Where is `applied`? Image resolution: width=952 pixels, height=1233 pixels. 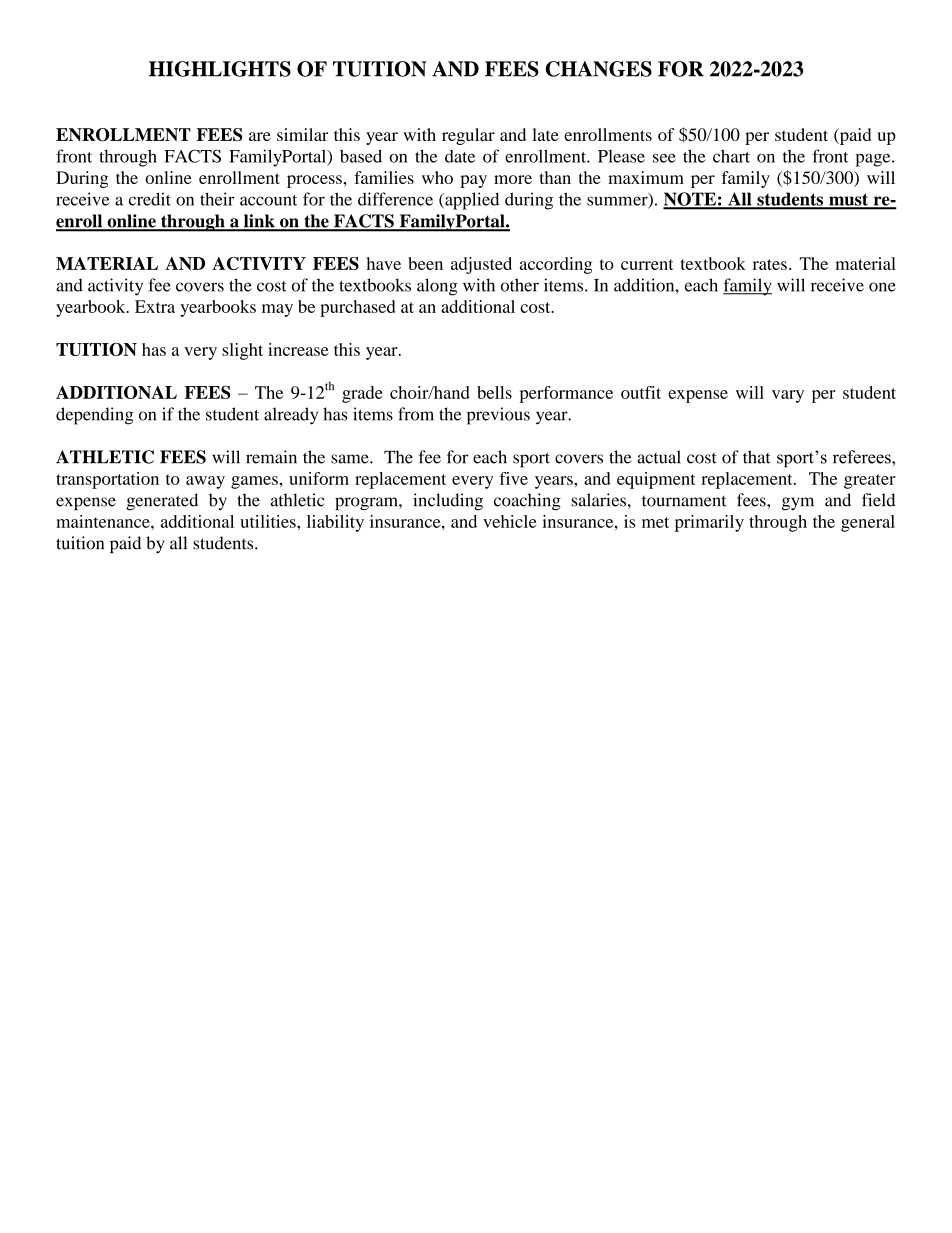
applied is located at coordinates (471, 201).
